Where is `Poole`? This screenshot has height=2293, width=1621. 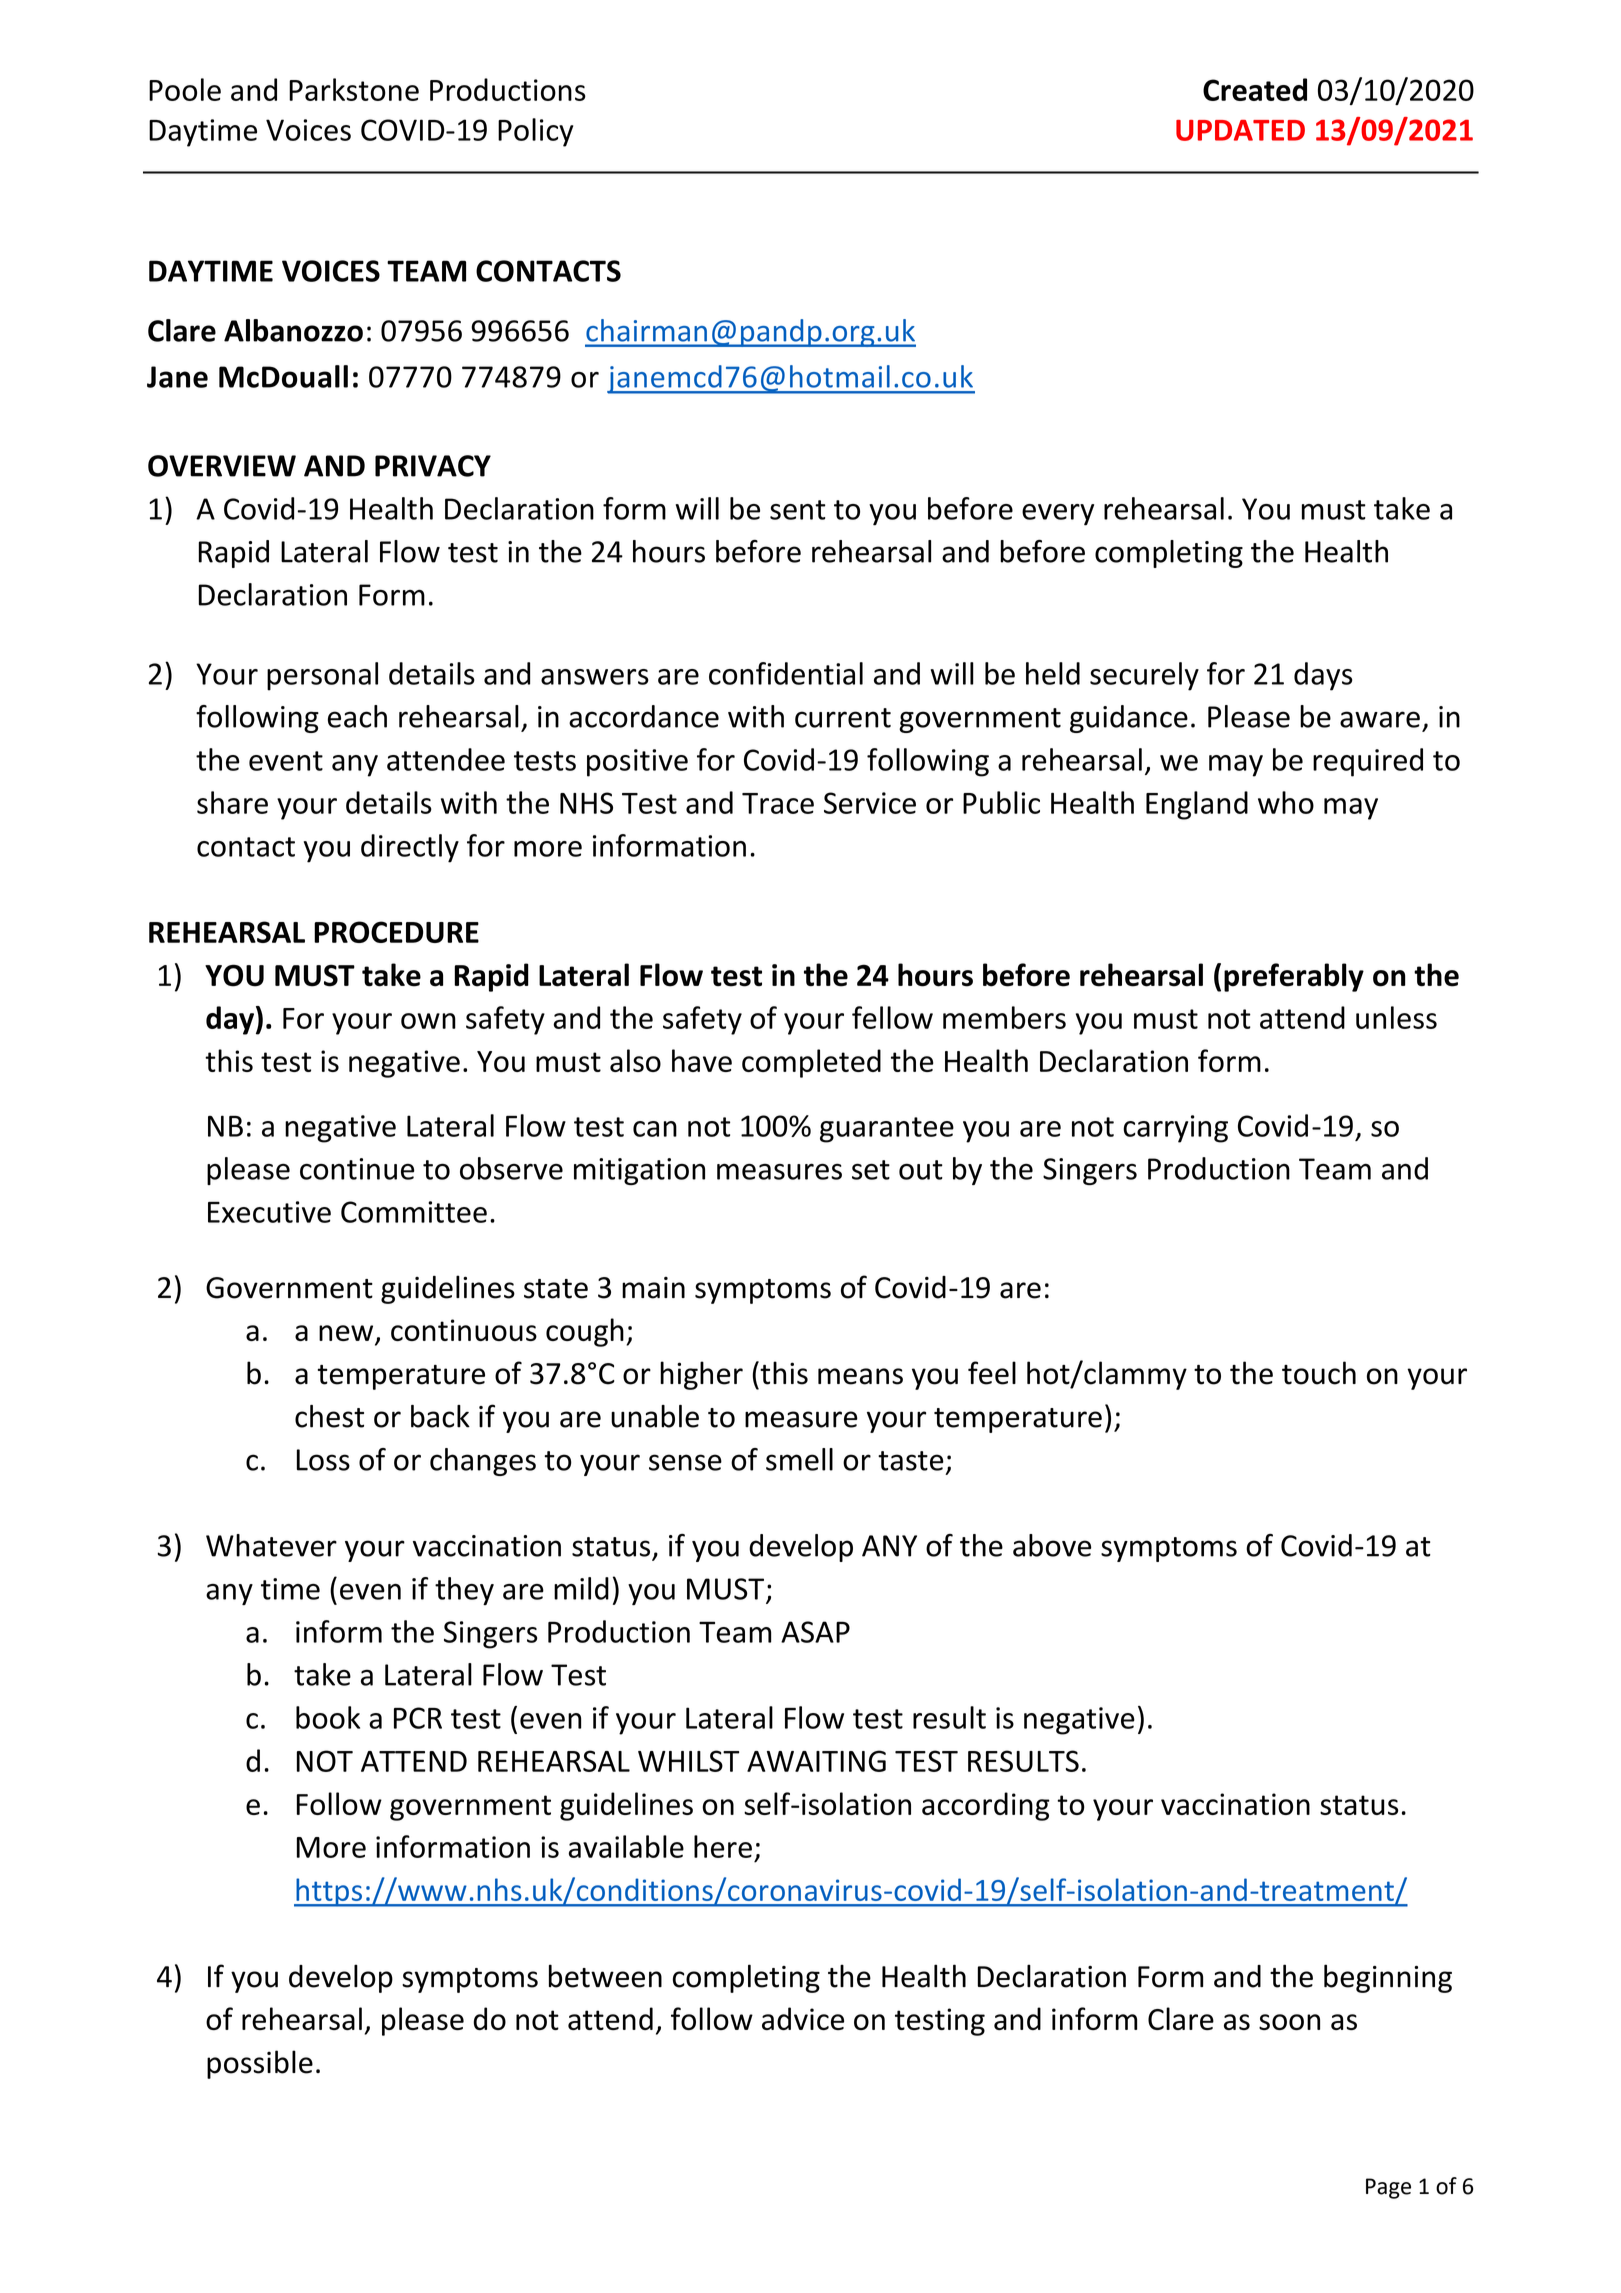 Poole is located at coordinates (185, 89).
